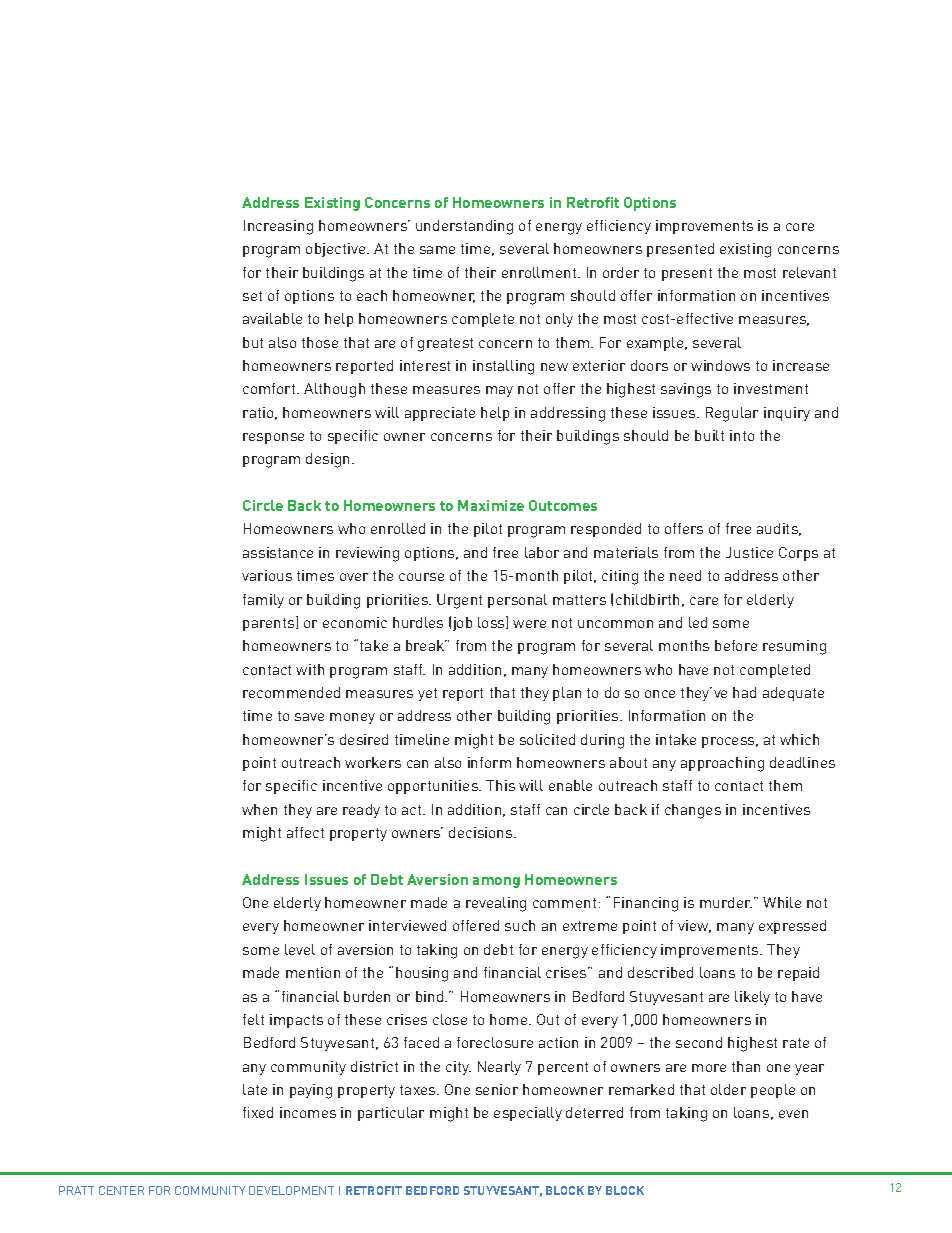  What do you see at coordinates (291, 692) in the screenshot?
I see `recommended` at bounding box center [291, 692].
